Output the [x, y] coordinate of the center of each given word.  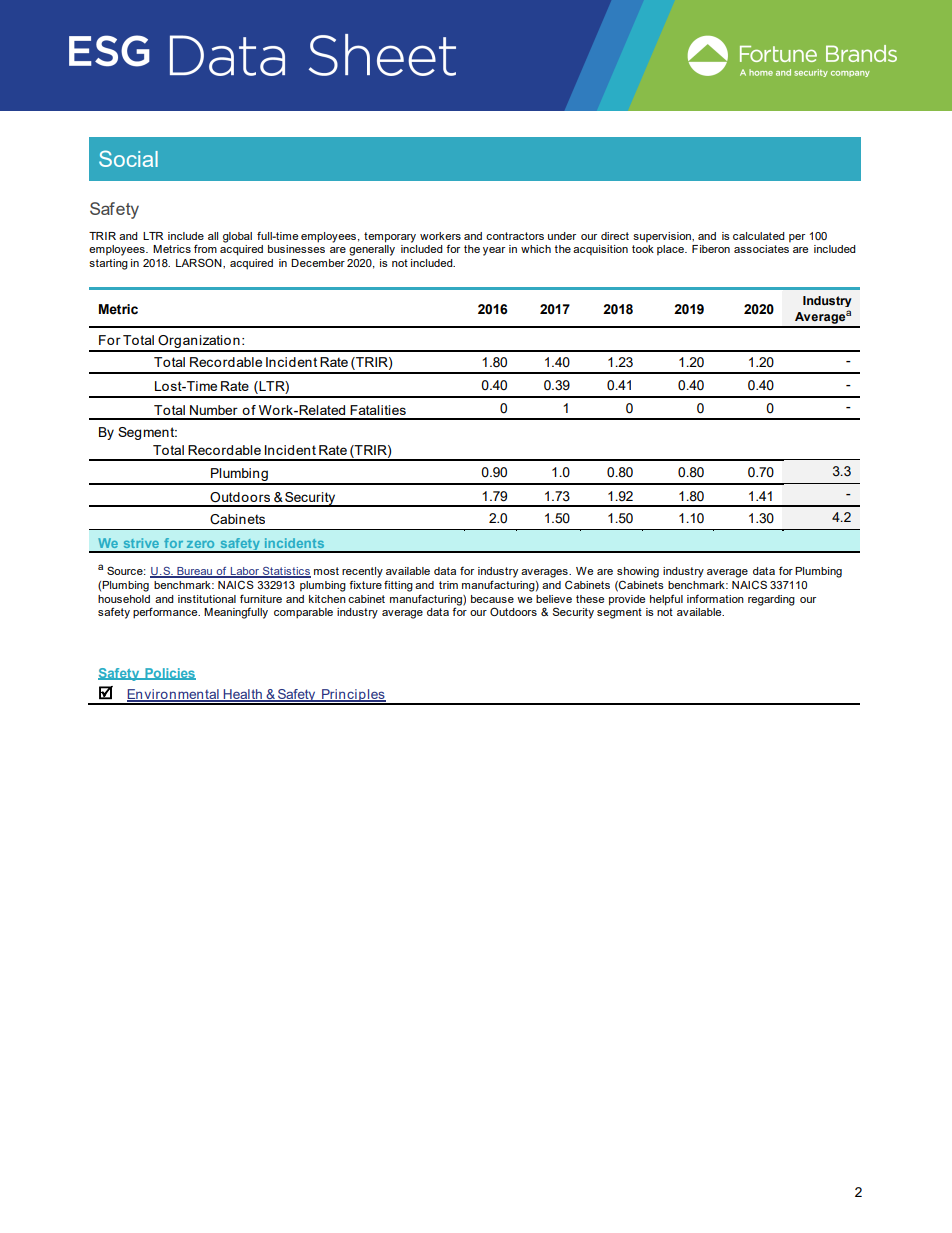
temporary [390, 237]
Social [128, 158]
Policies [169, 674]
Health [242, 695]
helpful [666, 600]
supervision [663, 237]
